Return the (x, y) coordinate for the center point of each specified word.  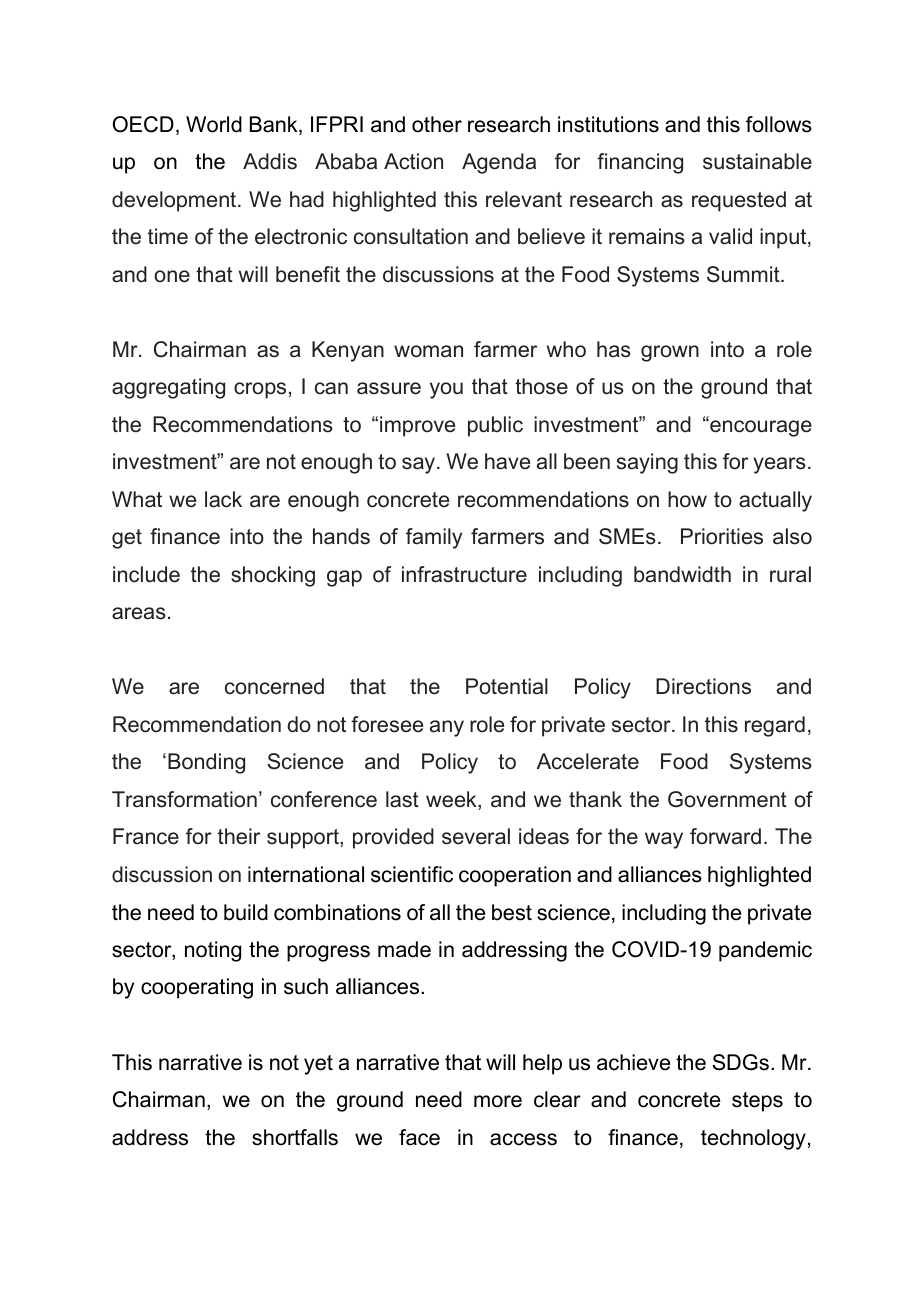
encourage (760, 428)
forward (725, 836)
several (476, 836)
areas (139, 613)
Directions (703, 686)
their (239, 836)
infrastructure (464, 574)
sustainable (757, 161)
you (446, 390)
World (214, 124)
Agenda (499, 163)
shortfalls (295, 1137)
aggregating (168, 388)
